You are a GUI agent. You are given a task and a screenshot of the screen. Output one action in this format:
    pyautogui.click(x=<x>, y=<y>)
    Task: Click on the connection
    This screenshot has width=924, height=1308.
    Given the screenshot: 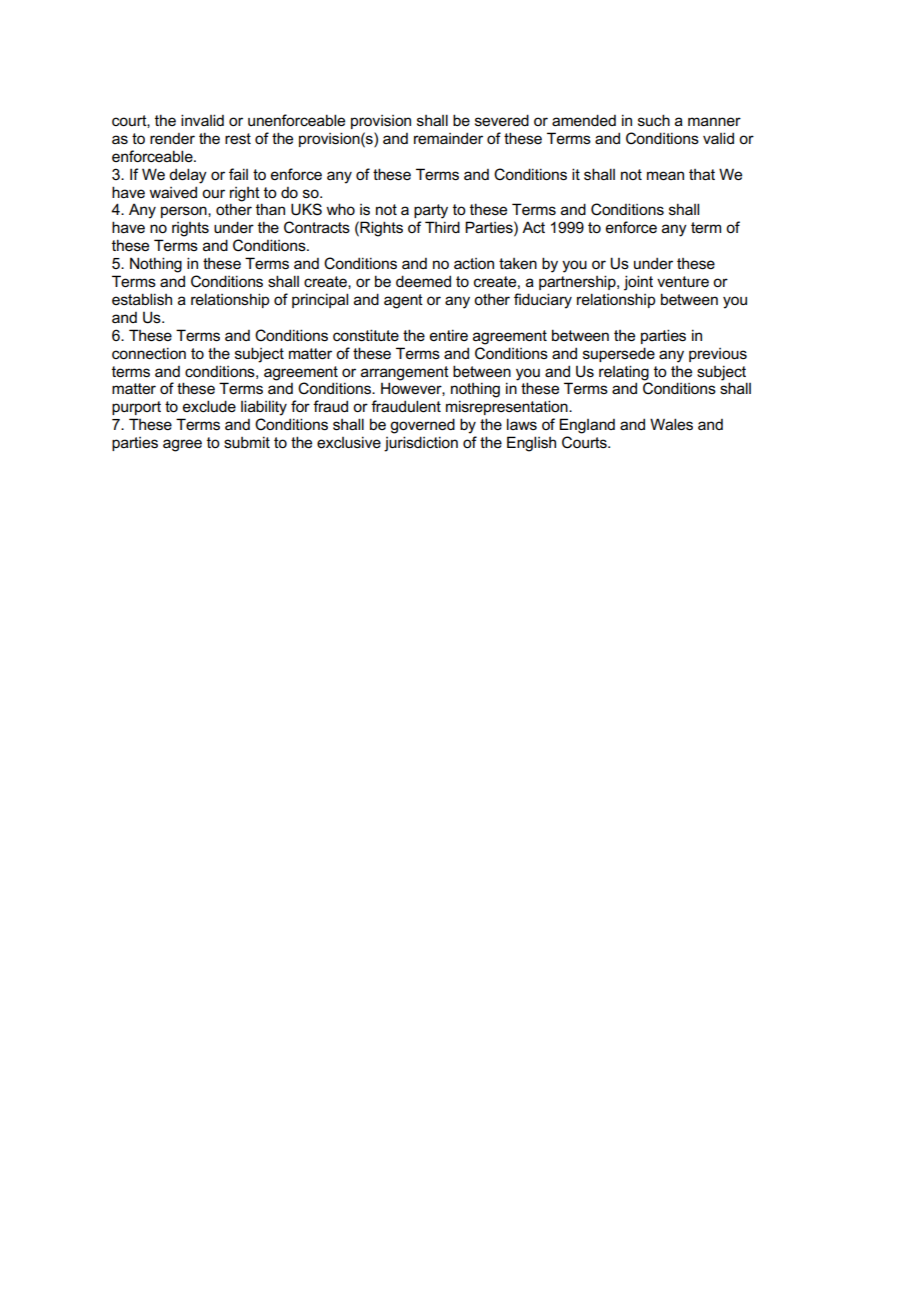 What is the action you would take?
    pyautogui.click(x=149, y=353)
